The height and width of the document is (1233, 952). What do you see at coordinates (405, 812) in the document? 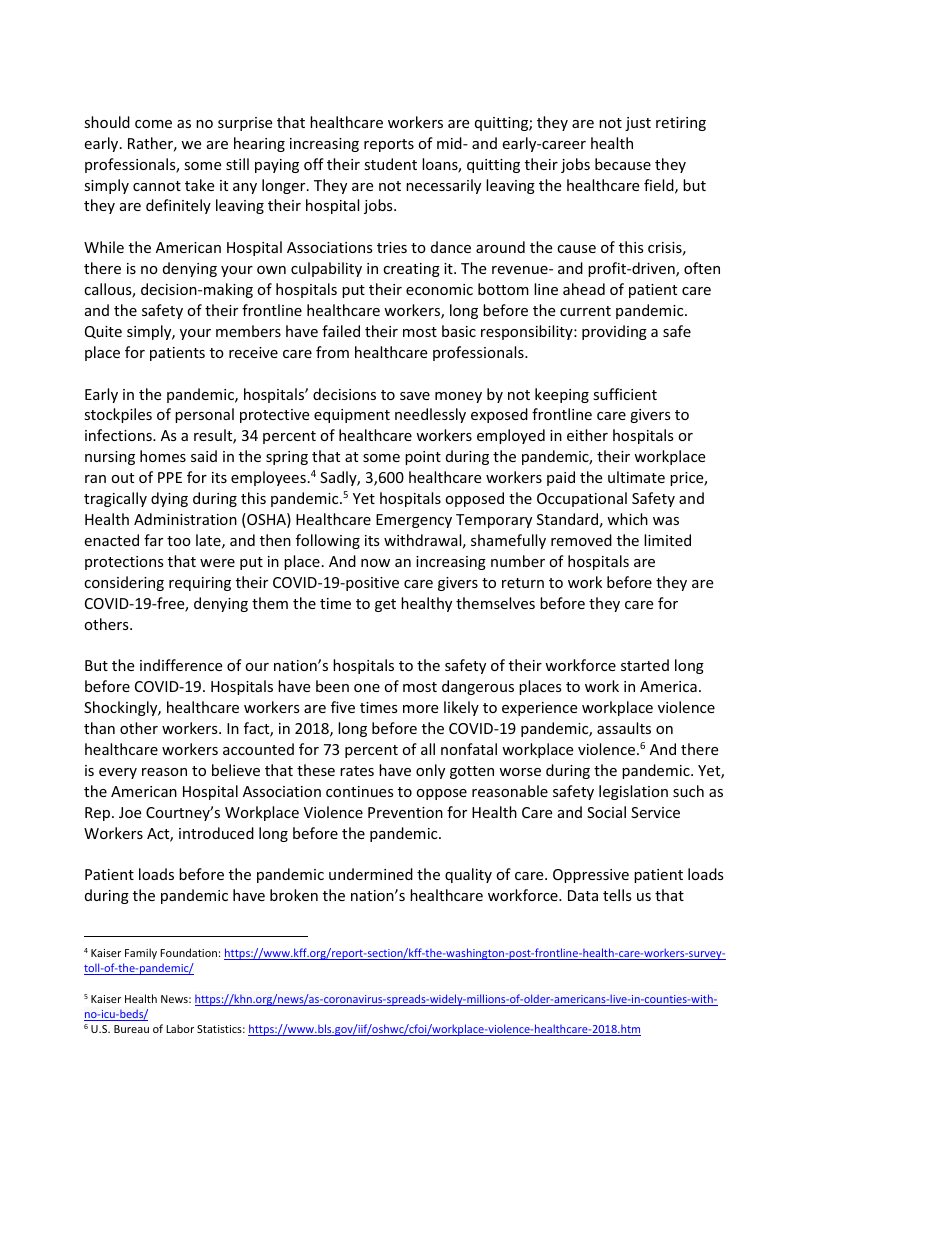
I see `Prevention` at bounding box center [405, 812].
